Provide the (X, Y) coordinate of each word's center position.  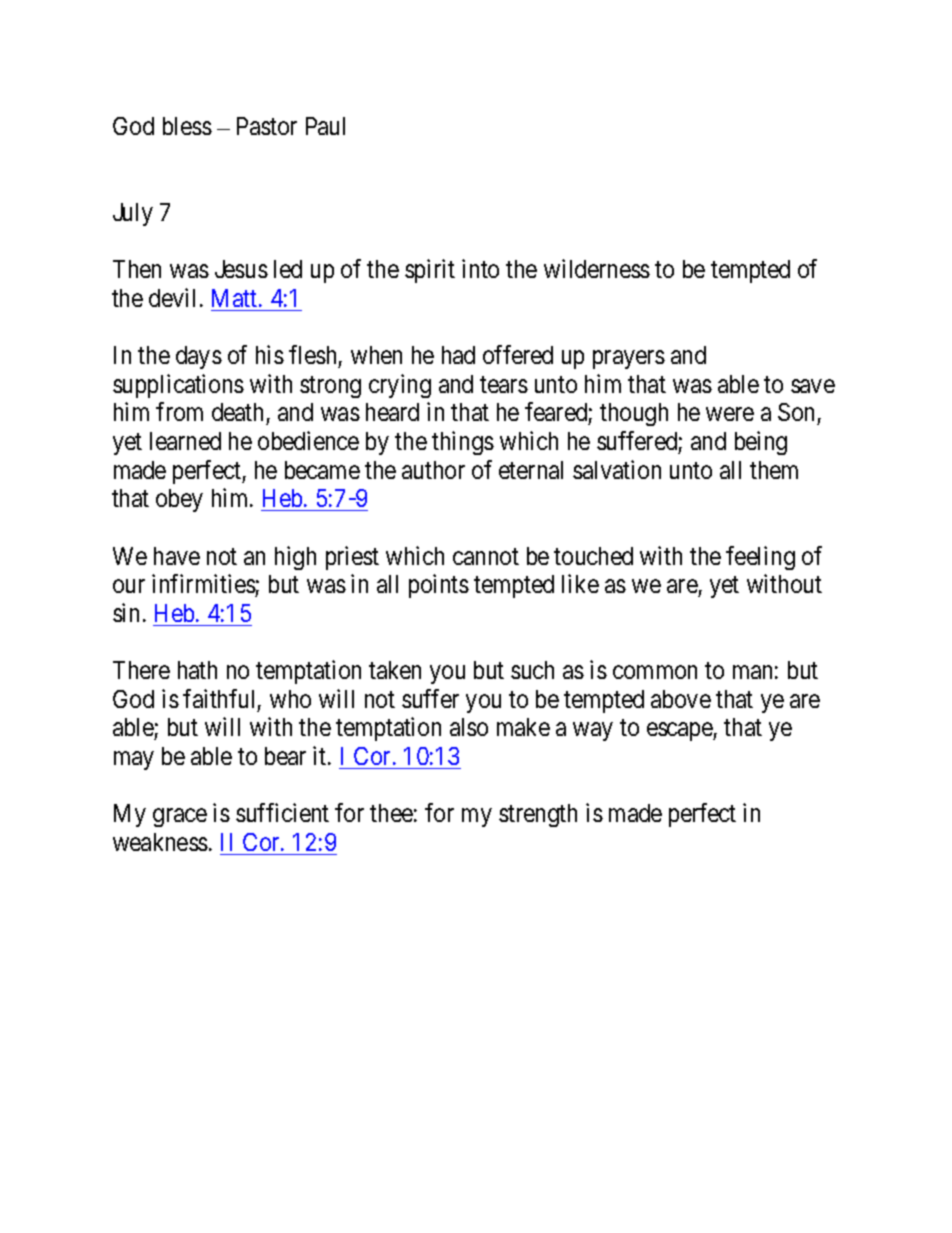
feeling (760, 558)
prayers (629, 360)
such (532, 670)
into (480, 268)
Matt (236, 298)
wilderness (597, 268)
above (681, 699)
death (237, 412)
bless (187, 126)
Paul (325, 126)
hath (197, 670)
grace (180, 818)
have (177, 556)
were (730, 414)
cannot (486, 556)
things (463, 443)
